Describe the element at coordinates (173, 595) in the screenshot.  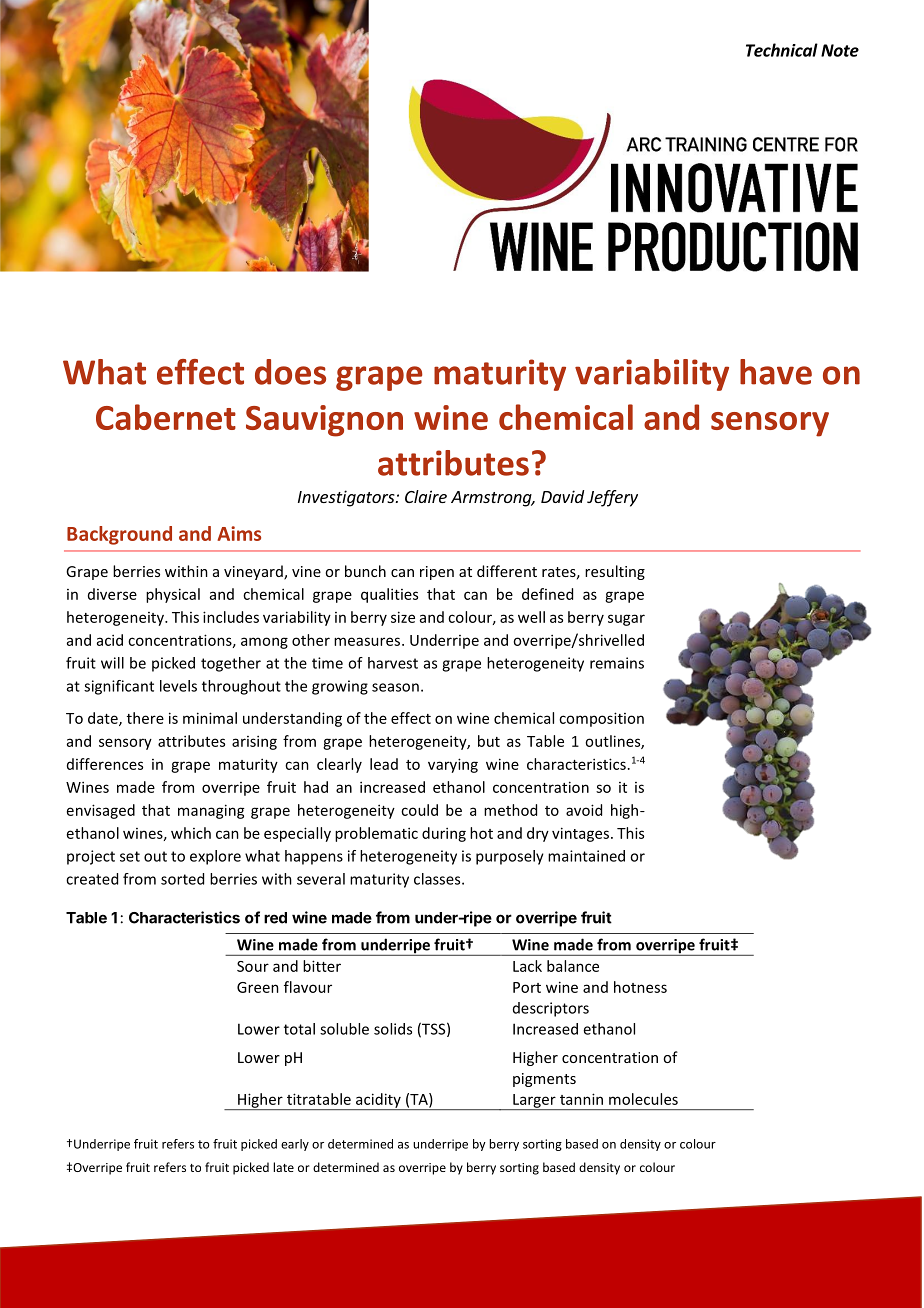
I see `physical` at that location.
